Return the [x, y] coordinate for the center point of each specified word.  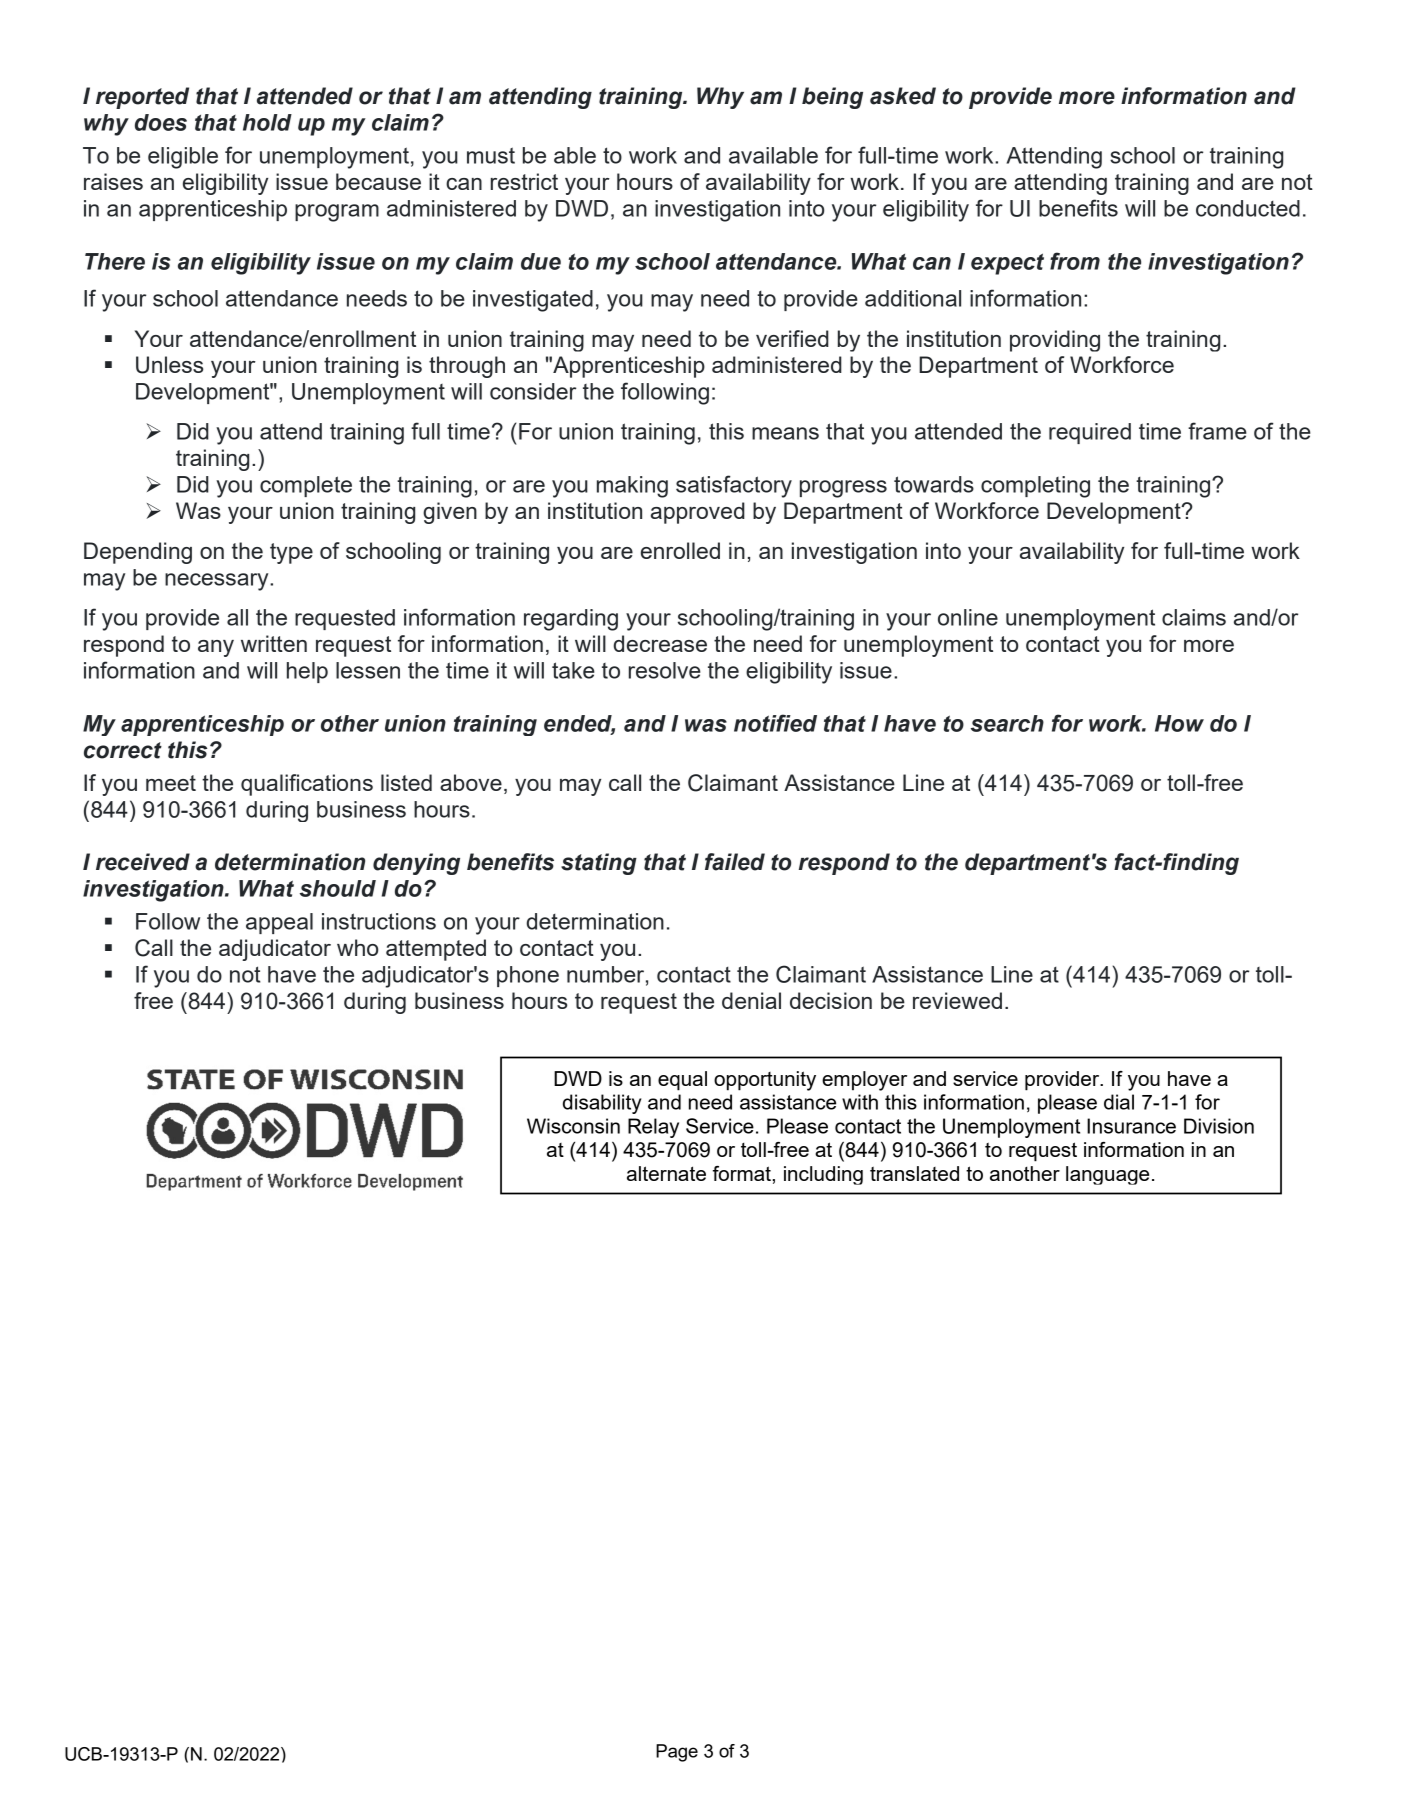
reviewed [957, 1000]
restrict [524, 181]
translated [914, 1173]
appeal [279, 923]
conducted [1248, 208]
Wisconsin [573, 1126]
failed [735, 862]
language [1107, 1175]
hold [267, 122]
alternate [666, 1173]
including [823, 1175]
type [291, 553]
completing [1035, 487]
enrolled [680, 550]
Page [677, 1753]
